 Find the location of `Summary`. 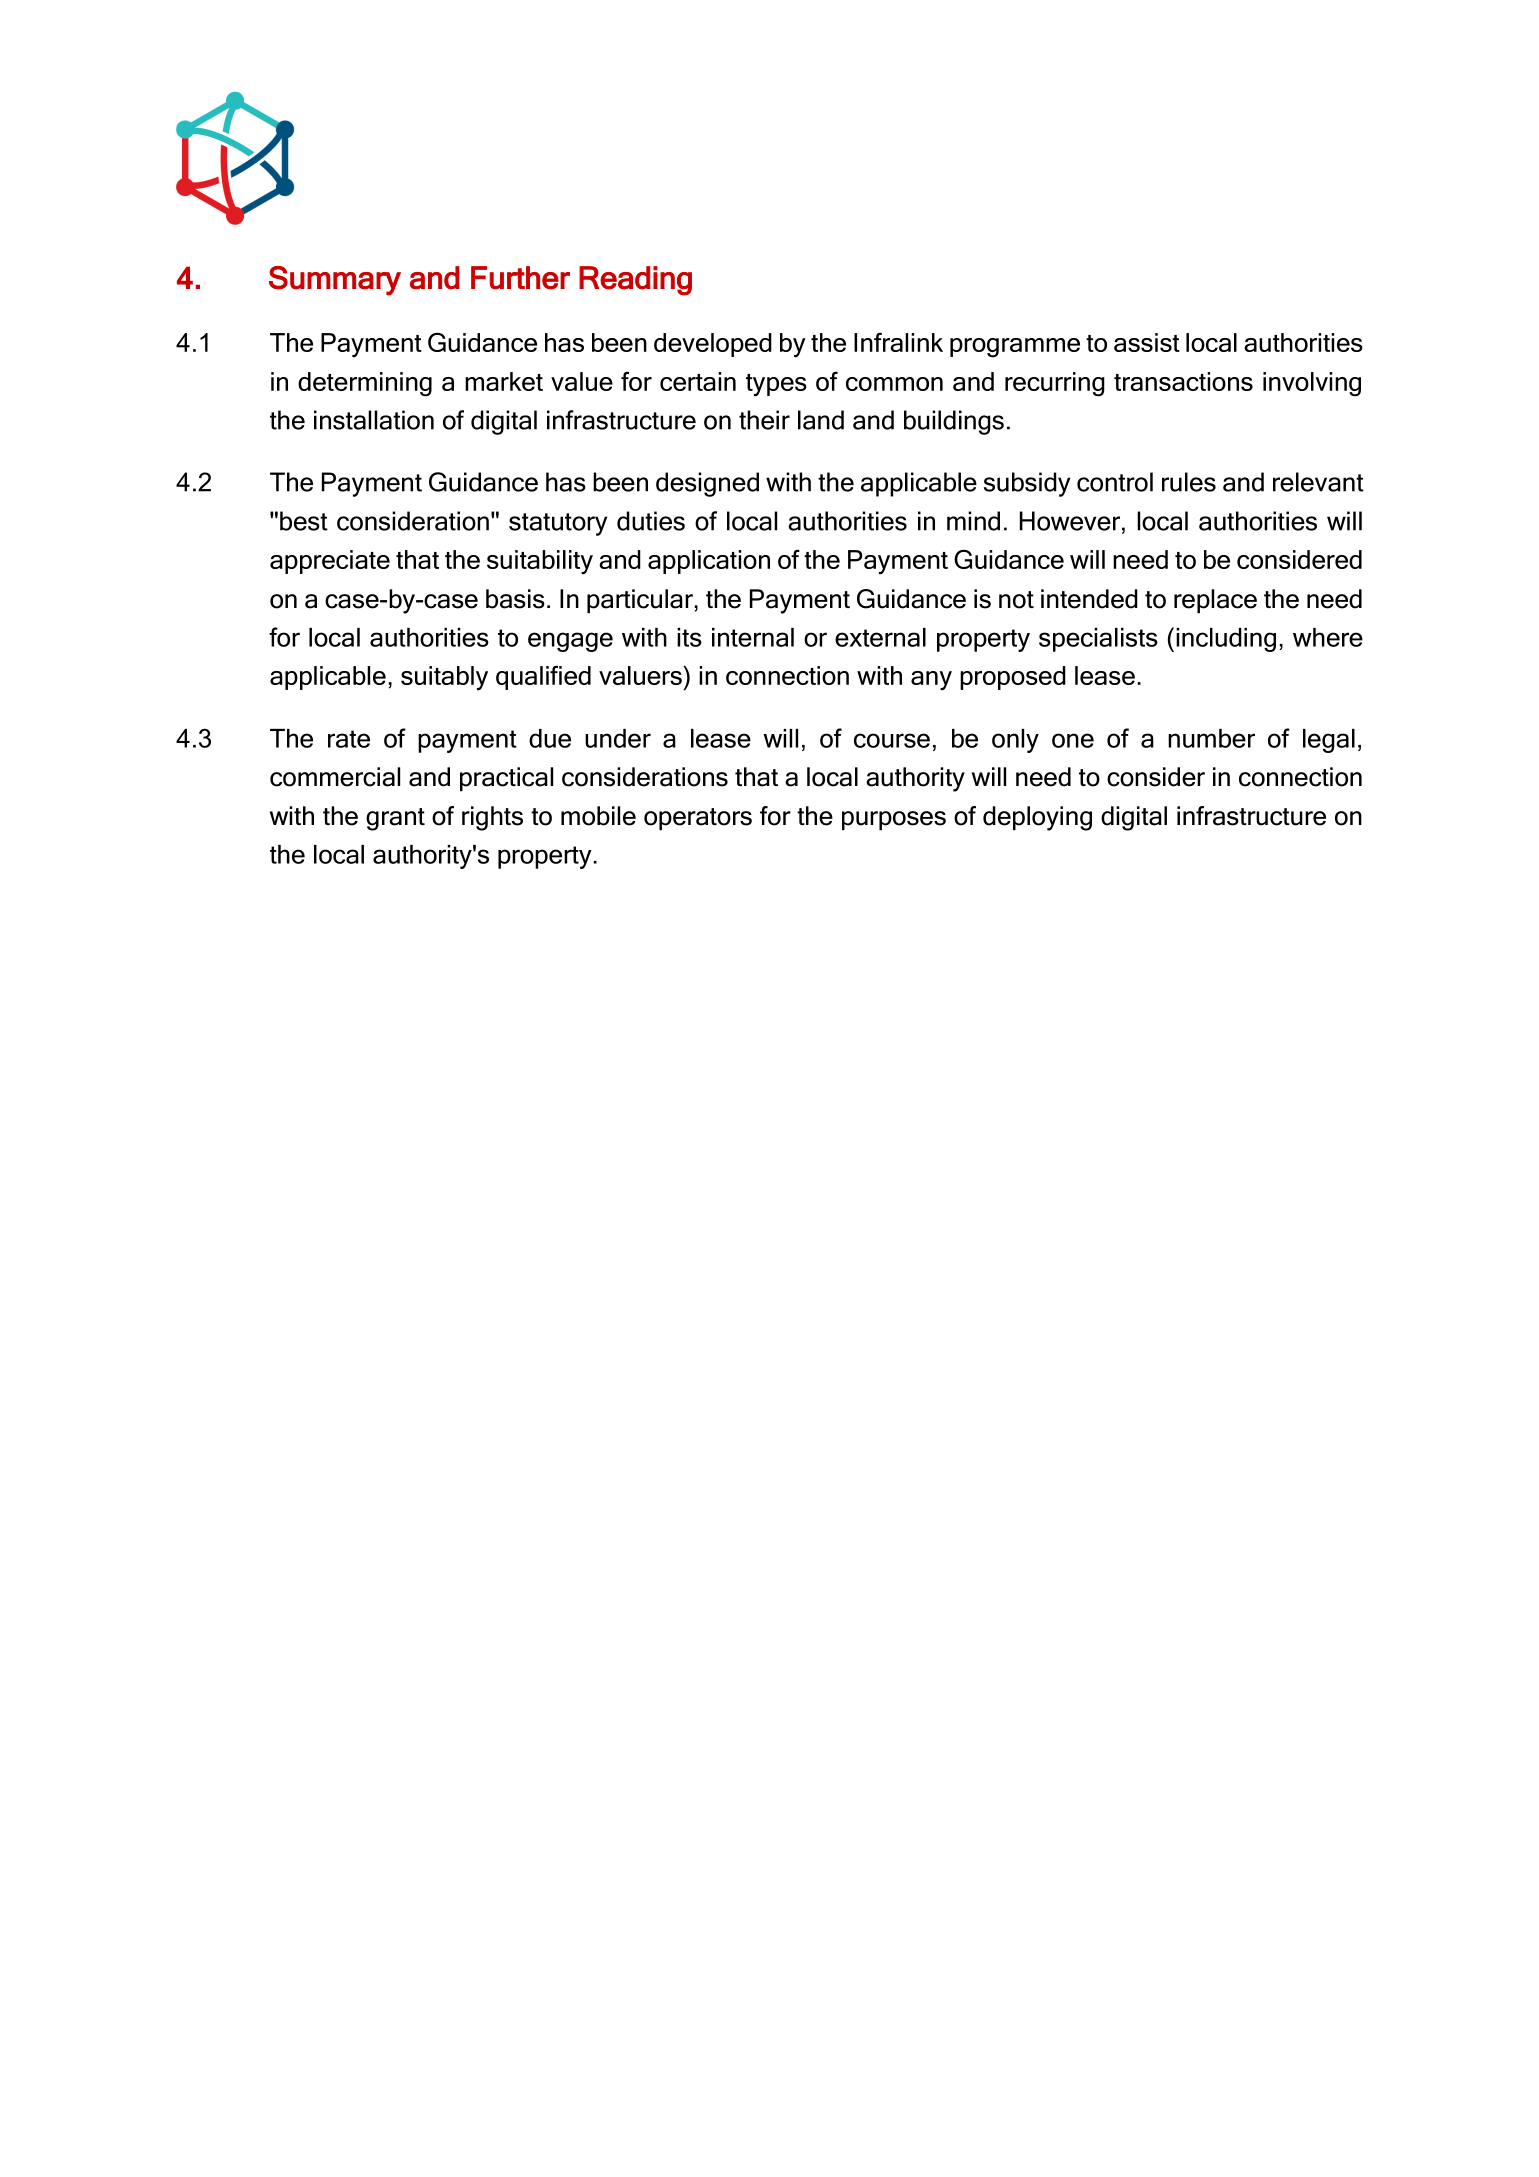

Summary is located at coordinates (335, 281).
